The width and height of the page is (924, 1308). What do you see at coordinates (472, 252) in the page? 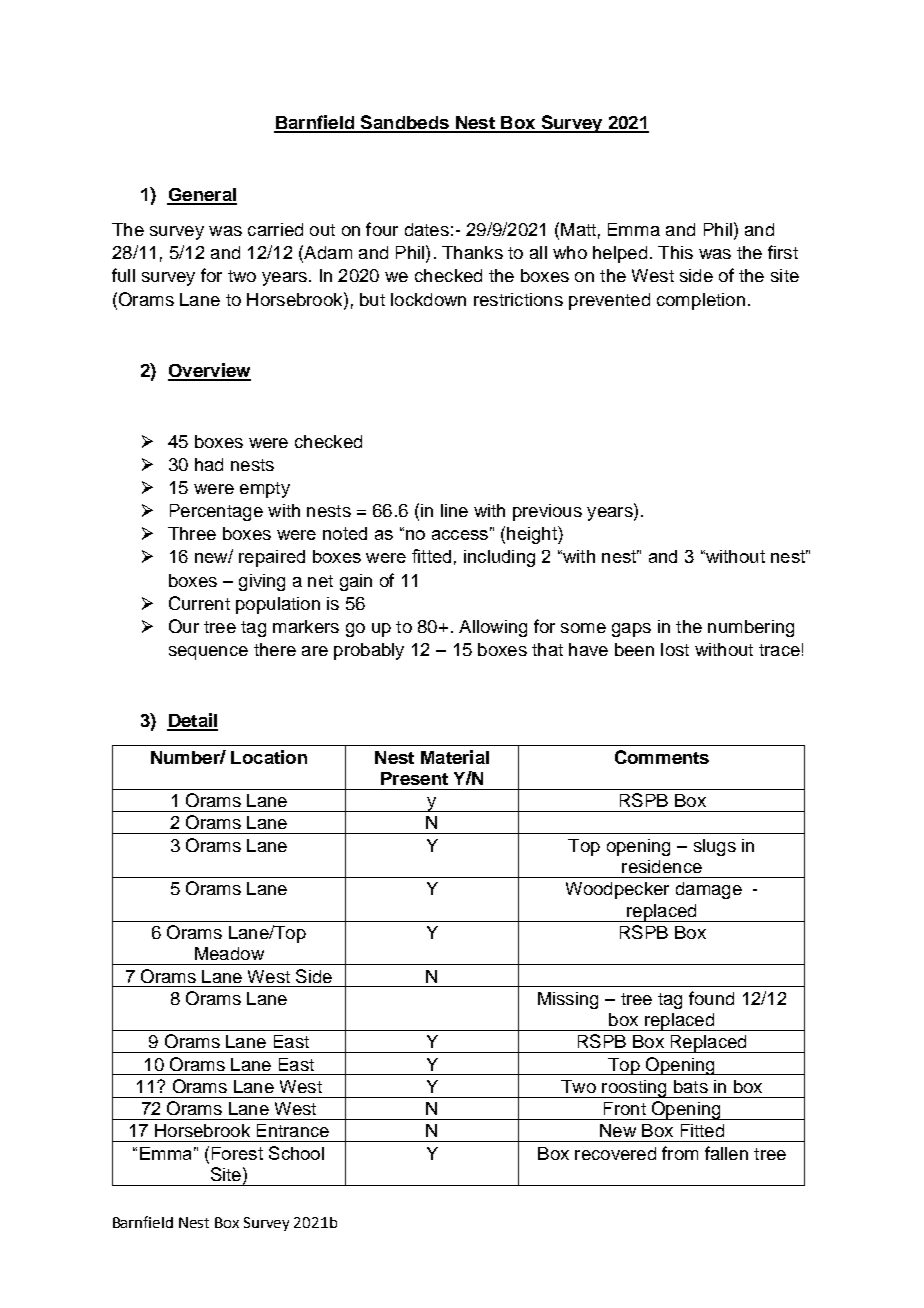
I see `Thanks` at bounding box center [472, 252].
